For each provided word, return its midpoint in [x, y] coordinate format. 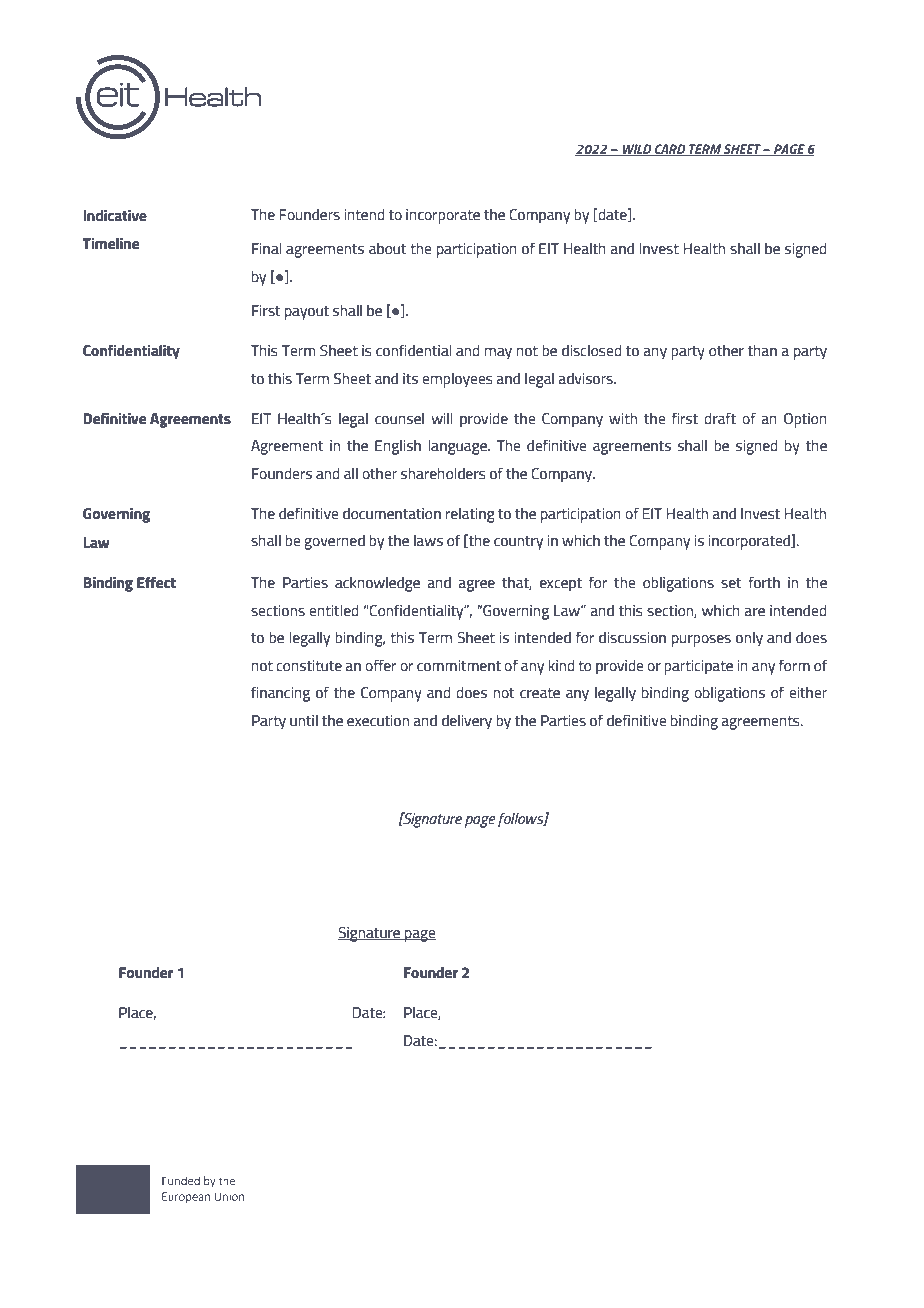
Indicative [115, 215]
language [458, 447]
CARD [670, 150]
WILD [637, 150]
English [398, 447]
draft [720, 418]
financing [280, 694]
